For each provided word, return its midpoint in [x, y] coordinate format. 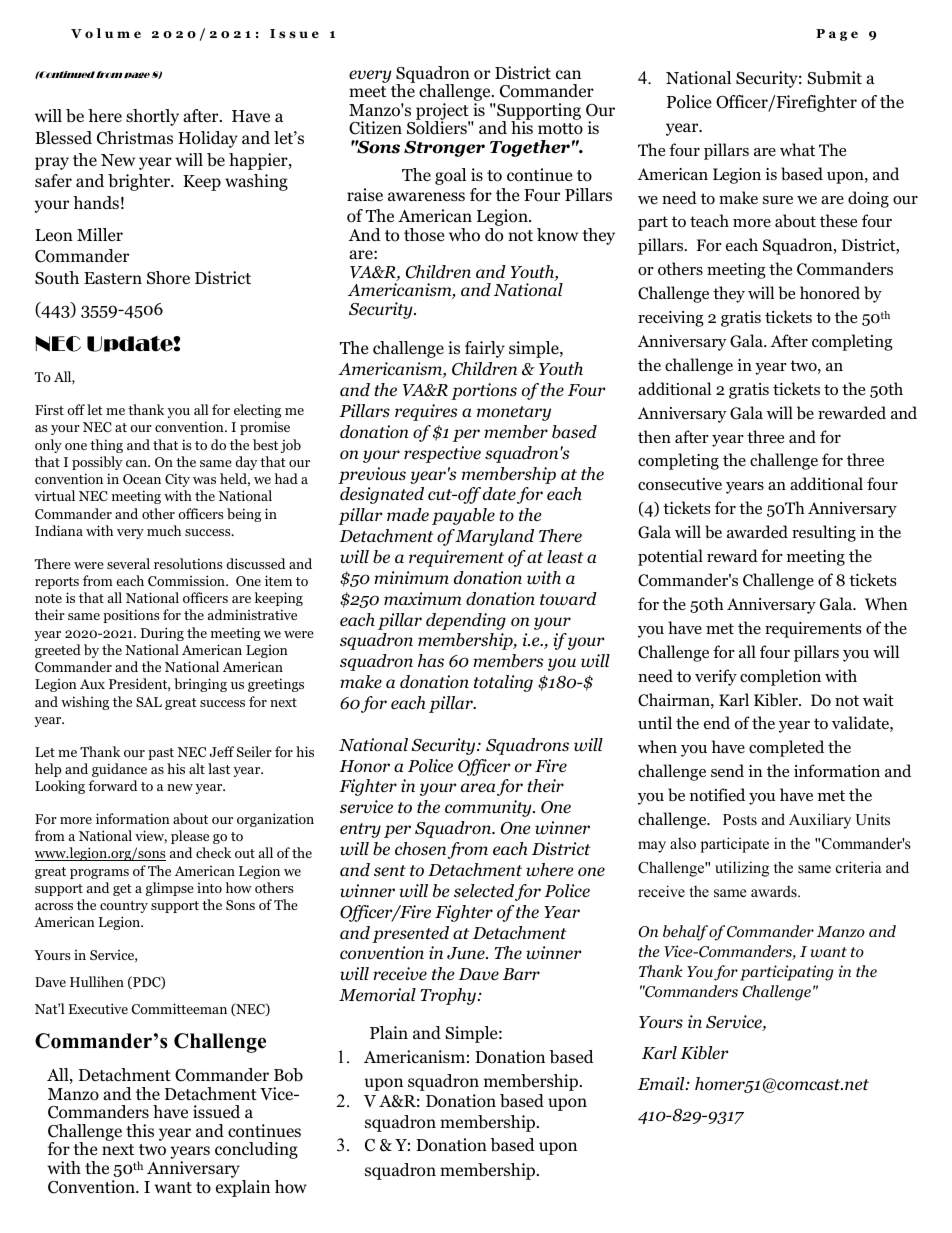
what [797, 149]
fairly [485, 349]
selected [484, 891]
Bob [288, 1075]
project [443, 112]
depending [466, 621]
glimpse [170, 889]
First [49, 409]
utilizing [742, 869]
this [140, 1130]
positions [131, 616]
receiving [671, 319]
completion [780, 677]
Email [662, 1083]
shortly [152, 117]
